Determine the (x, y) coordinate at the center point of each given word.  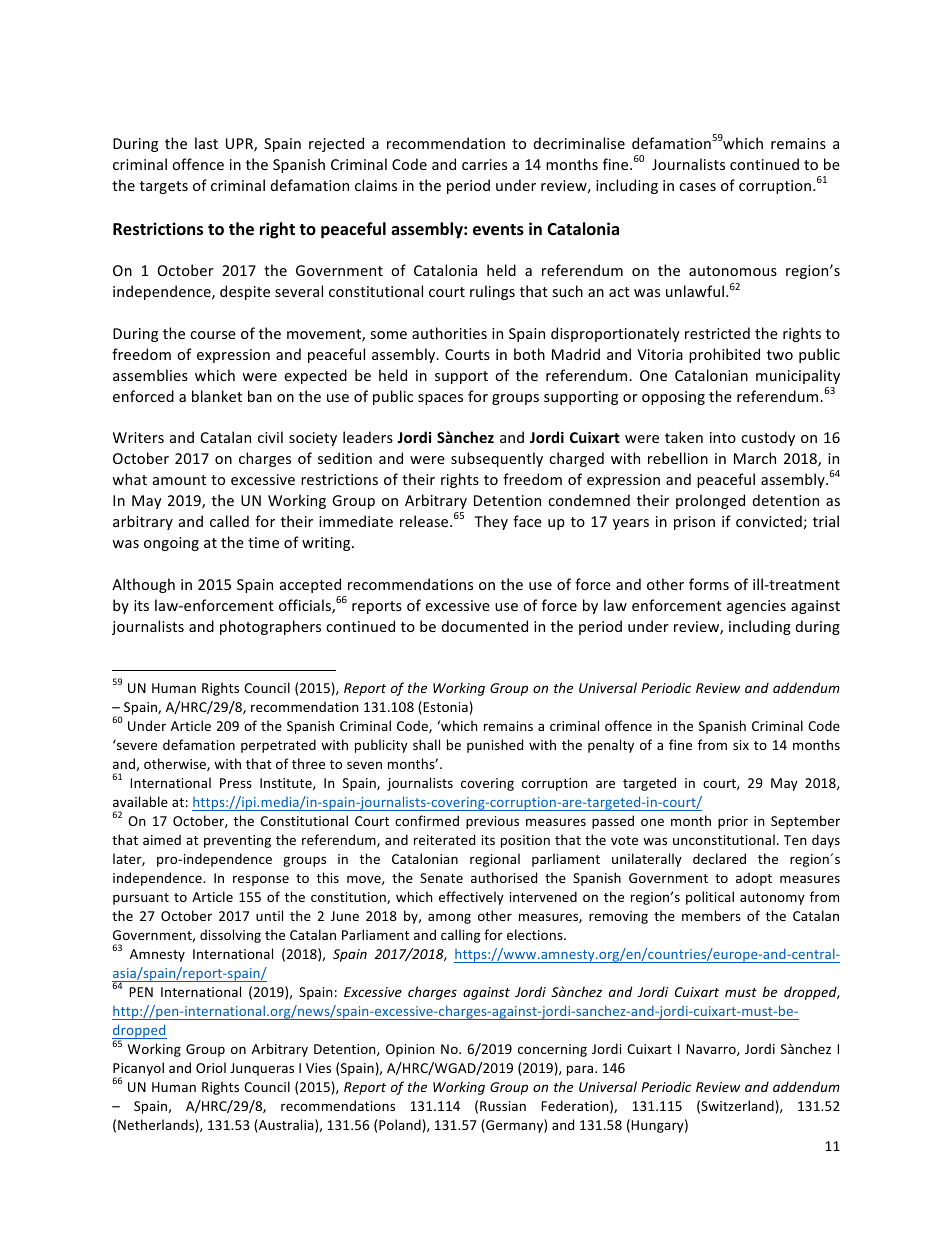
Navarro (712, 1050)
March (755, 458)
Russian (503, 1106)
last (206, 143)
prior (733, 822)
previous (492, 822)
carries (484, 164)
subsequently (497, 459)
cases (697, 187)
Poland (400, 1124)
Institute (287, 784)
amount (179, 480)
